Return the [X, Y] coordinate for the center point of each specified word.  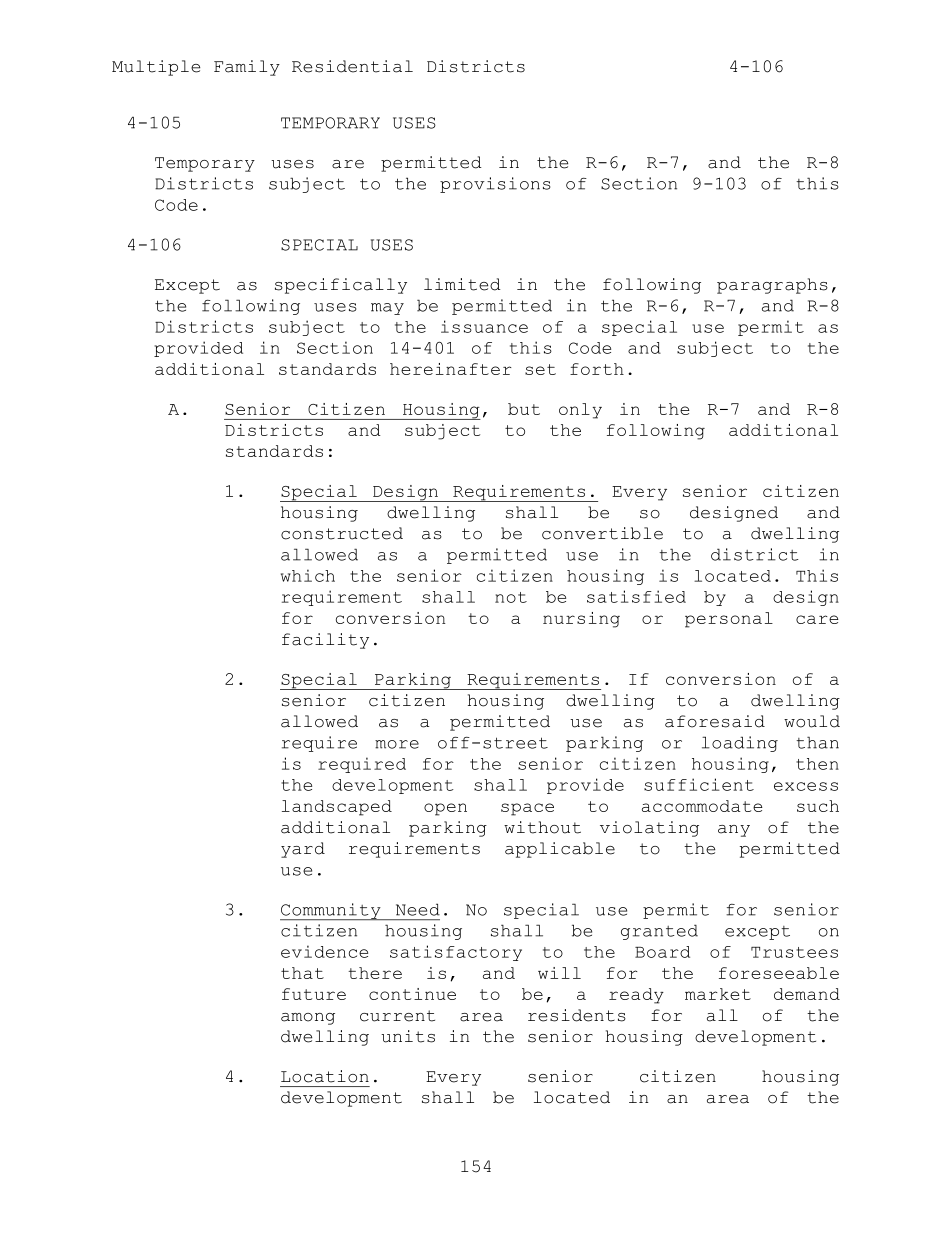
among [308, 1019]
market [718, 994]
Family [247, 68]
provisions [495, 185]
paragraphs [772, 286]
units [408, 1036]
